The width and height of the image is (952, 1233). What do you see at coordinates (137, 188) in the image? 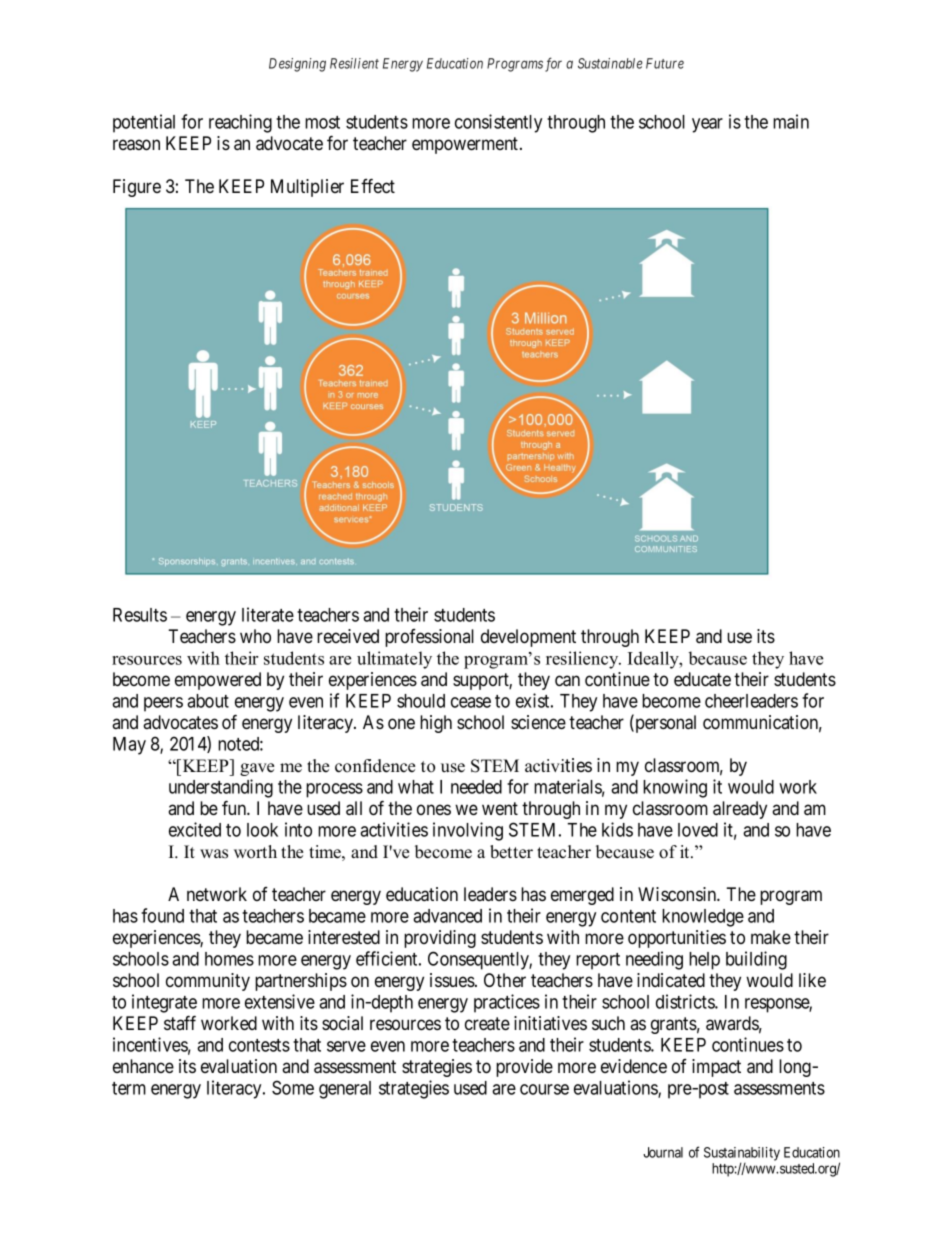
I see `Figure` at bounding box center [137, 188].
